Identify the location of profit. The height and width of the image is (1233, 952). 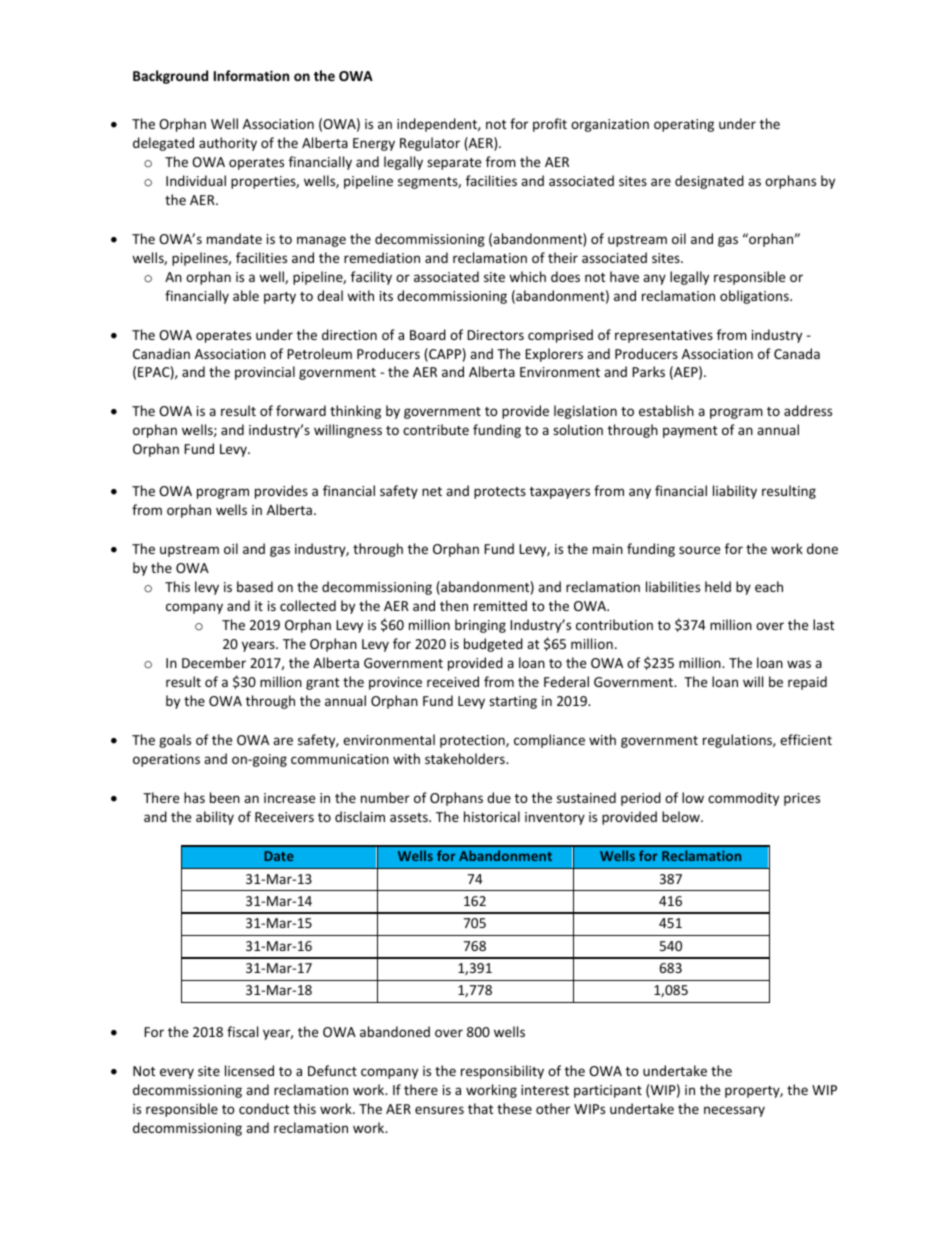
(550, 125).
